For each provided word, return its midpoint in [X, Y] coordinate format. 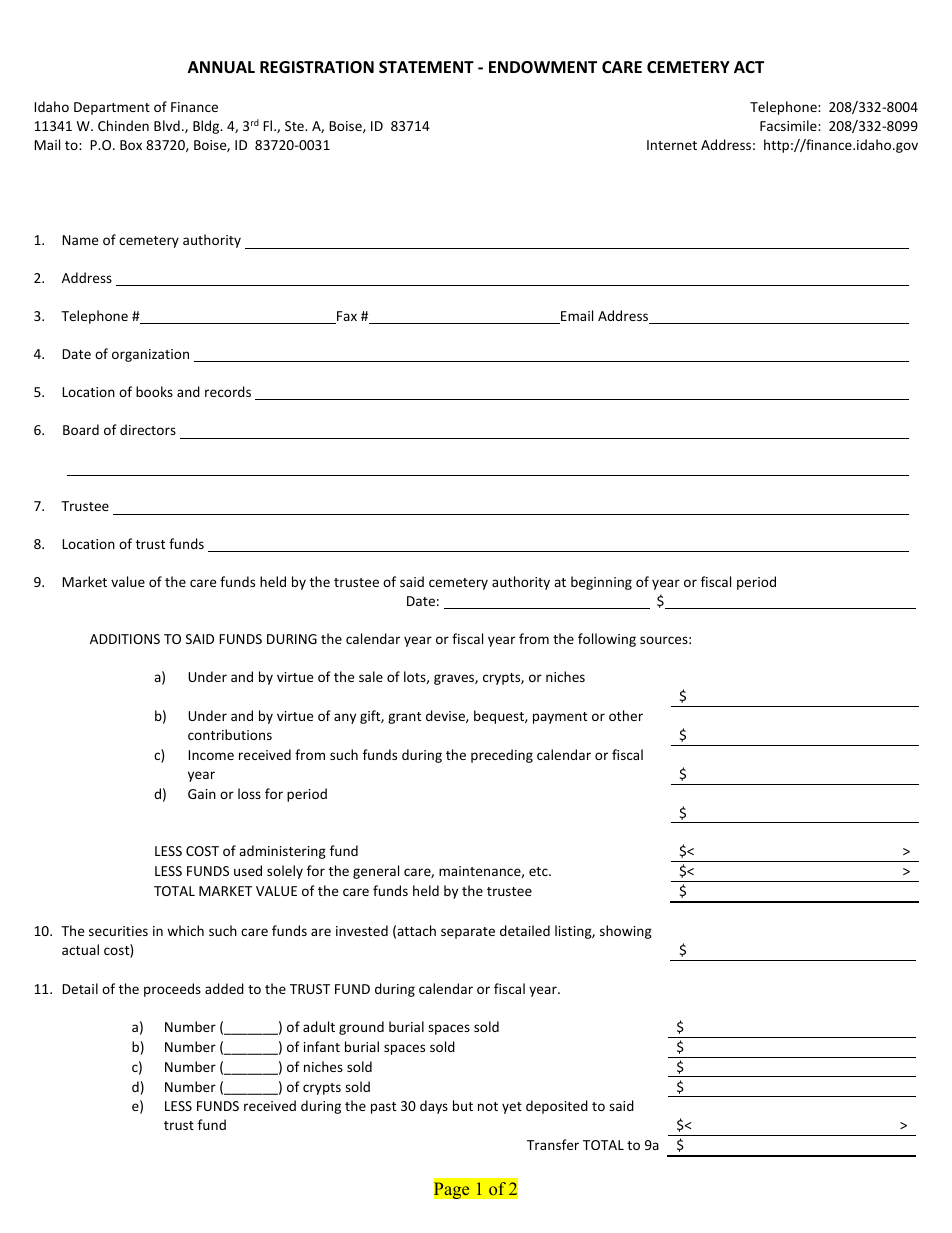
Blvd [167, 125]
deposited [557, 1107]
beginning [601, 583]
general [376, 872]
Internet [672, 145]
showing [626, 932]
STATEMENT [426, 67]
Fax [346, 317]
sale [371, 676]
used [248, 870]
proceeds [172, 990]
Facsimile [789, 125]
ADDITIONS [125, 639]
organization [150, 355]
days [434, 1107]
